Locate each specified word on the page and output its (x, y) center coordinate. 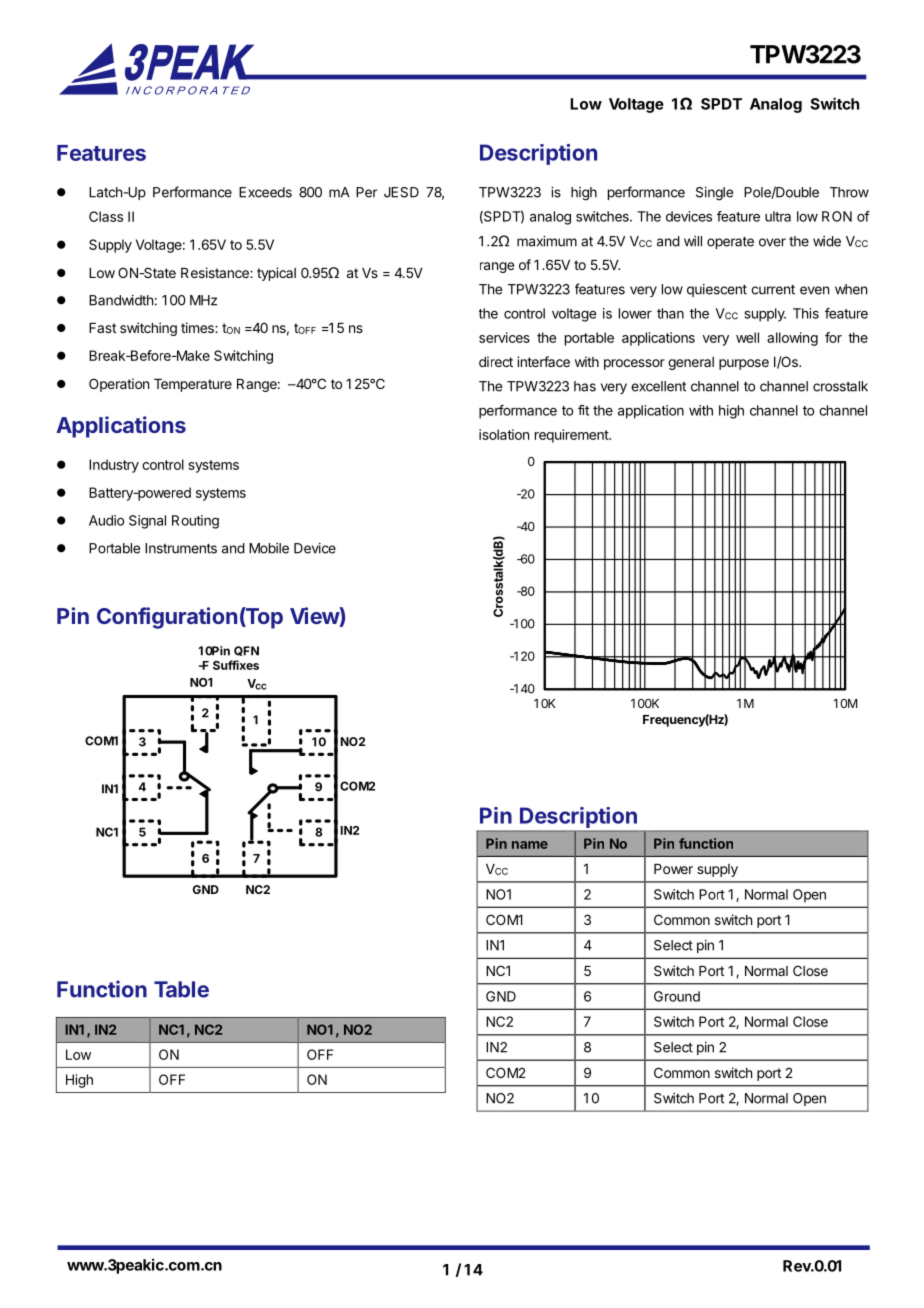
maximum (547, 241)
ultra (778, 216)
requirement (572, 436)
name (530, 845)
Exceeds (265, 192)
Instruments (181, 548)
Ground (677, 996)
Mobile (269, 548)
